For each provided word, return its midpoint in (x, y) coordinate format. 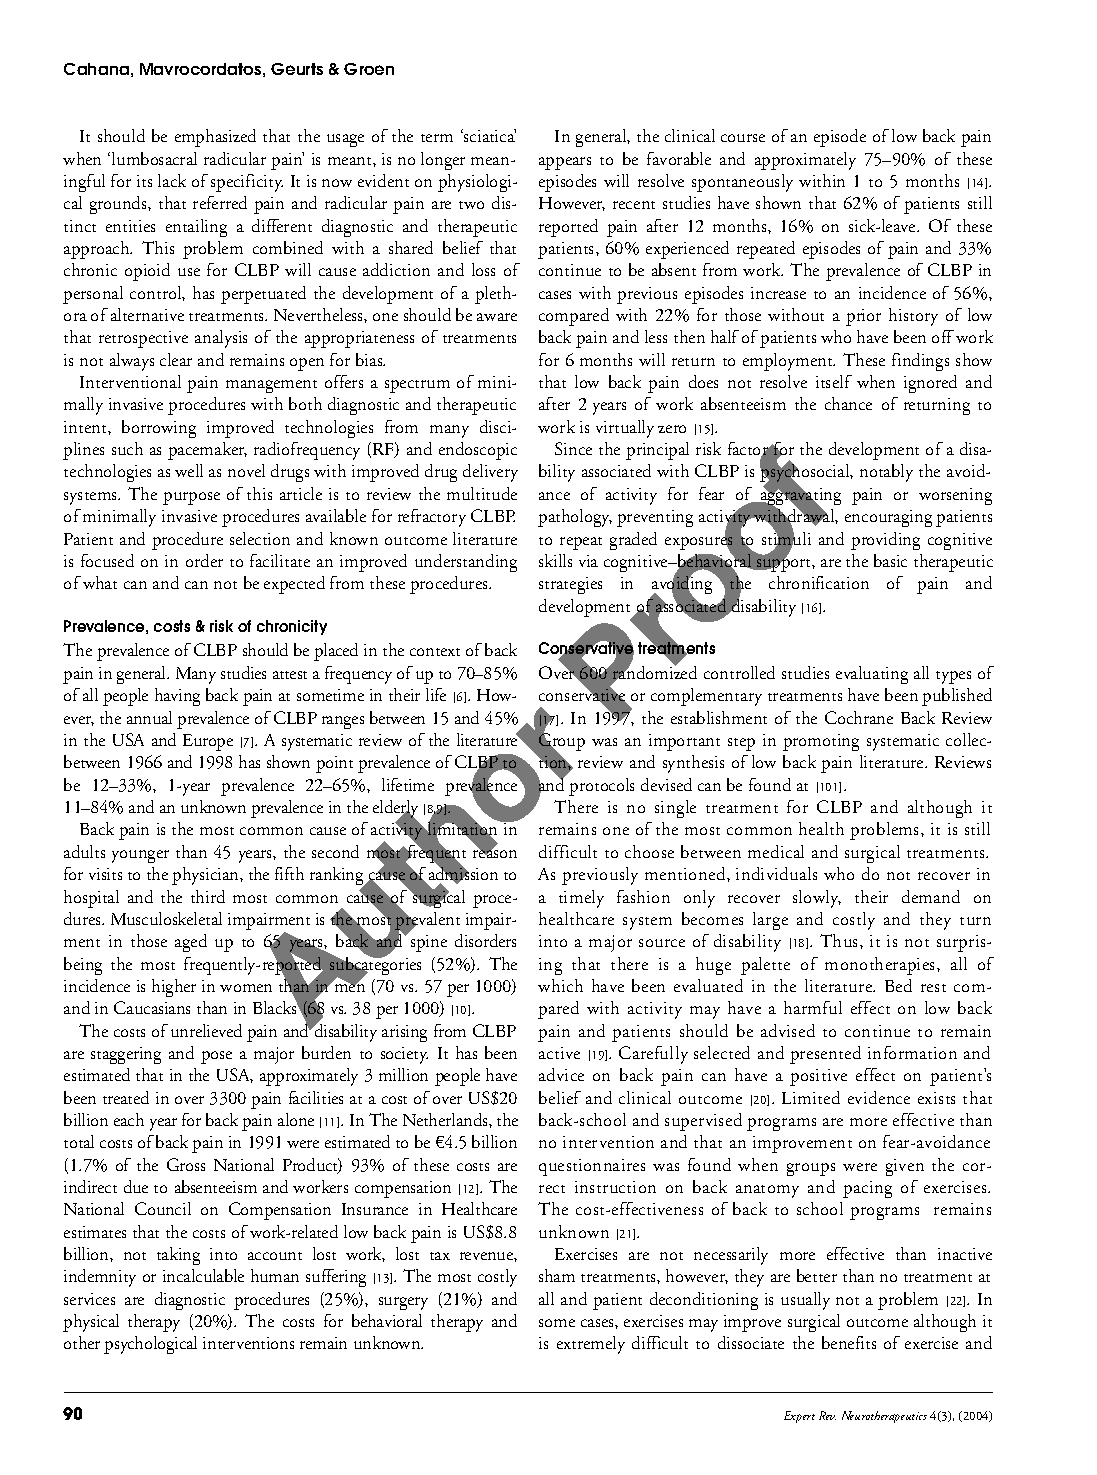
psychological (150, 1345)
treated (126, 1097)
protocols (601, 787)
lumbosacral (154, 158)
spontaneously (742, 183)
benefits (849, 1342)
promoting (821, 742)
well (189, 470)
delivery (490, 473)
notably (886, 473)
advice (561, 1074)
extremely (591, 1345)
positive (818, 1077)
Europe (208, 742)
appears (565, 163)
